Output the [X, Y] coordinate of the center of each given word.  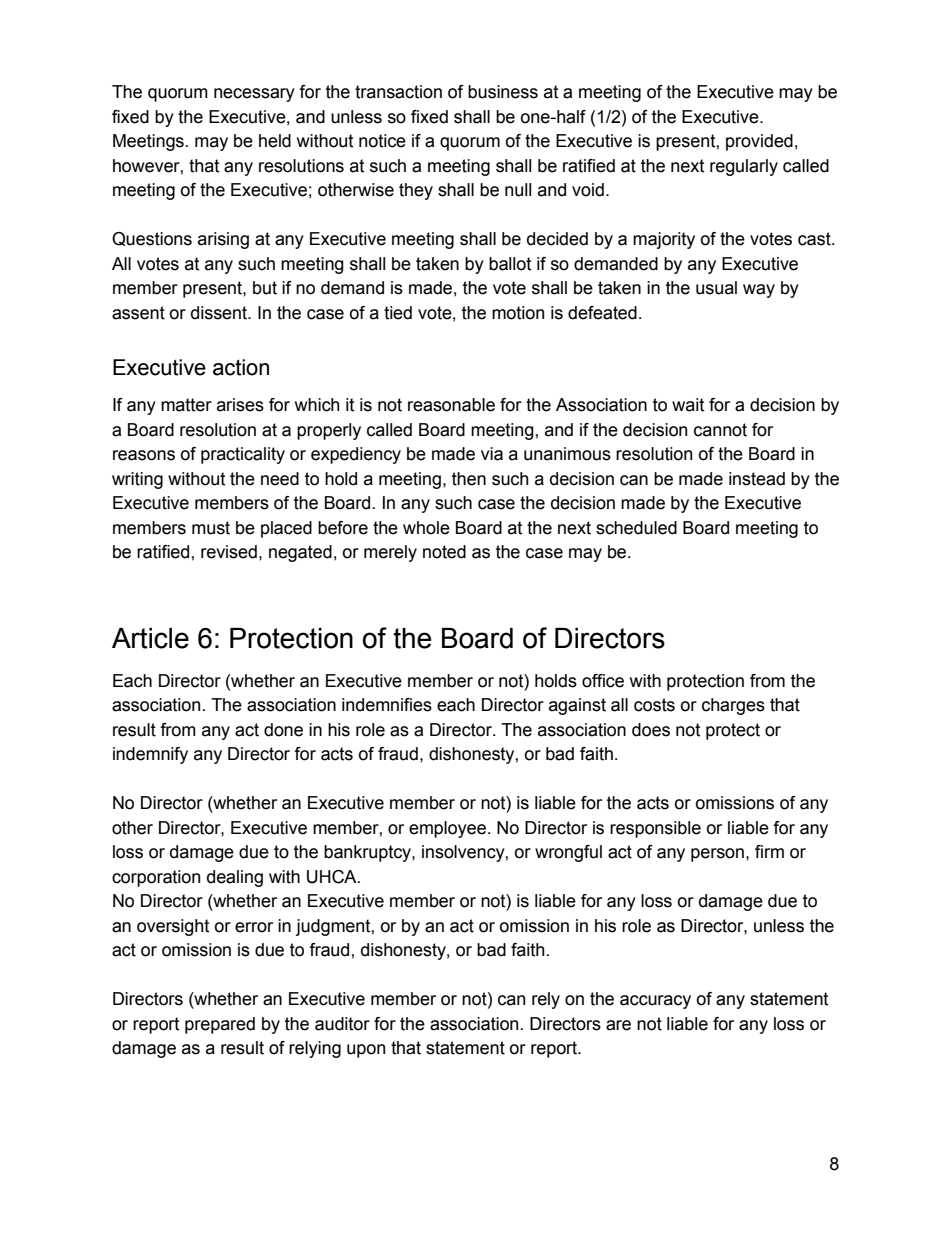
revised [229, 552]
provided [759, 142]
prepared [220, 1025]
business [503, 92]
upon [366, 1051]
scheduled [636, 528]
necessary [254, 95]
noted [444, 552]
